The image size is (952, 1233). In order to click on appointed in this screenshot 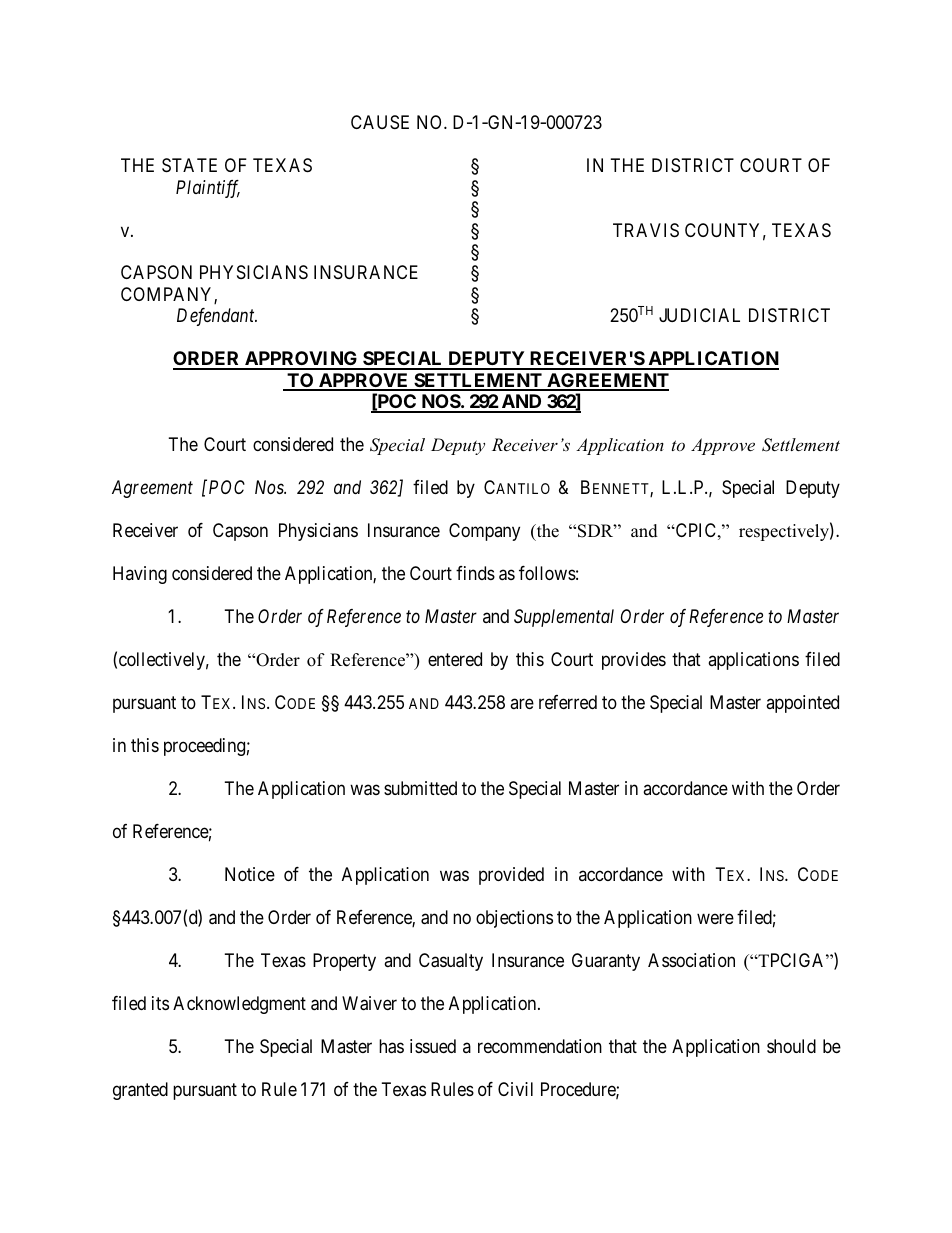, I will do `click(802, 704)`.
